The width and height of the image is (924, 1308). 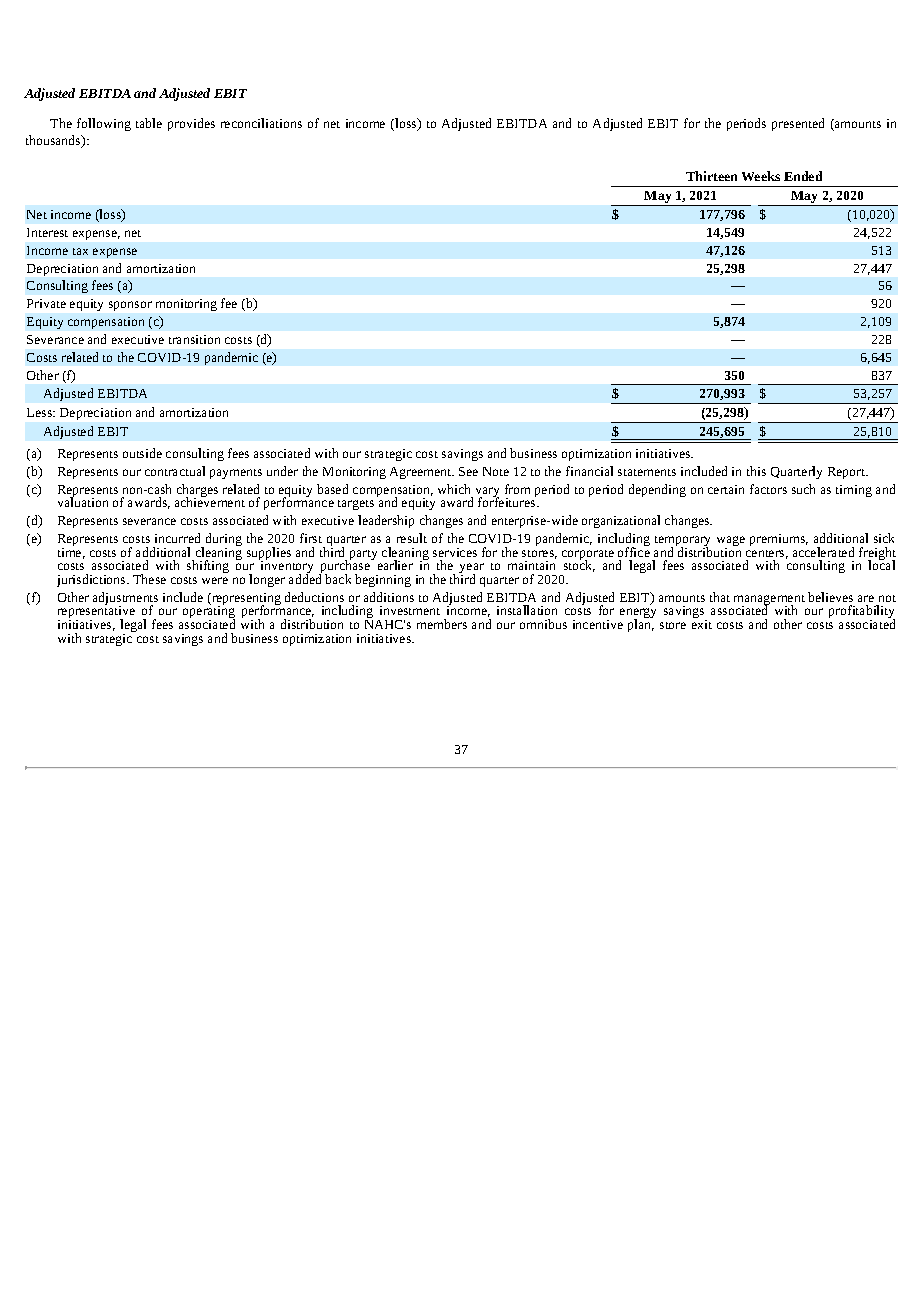 What do you see at coordinates (410, 610) in the image?
I see `investment` at bounding box center [410, 610].
